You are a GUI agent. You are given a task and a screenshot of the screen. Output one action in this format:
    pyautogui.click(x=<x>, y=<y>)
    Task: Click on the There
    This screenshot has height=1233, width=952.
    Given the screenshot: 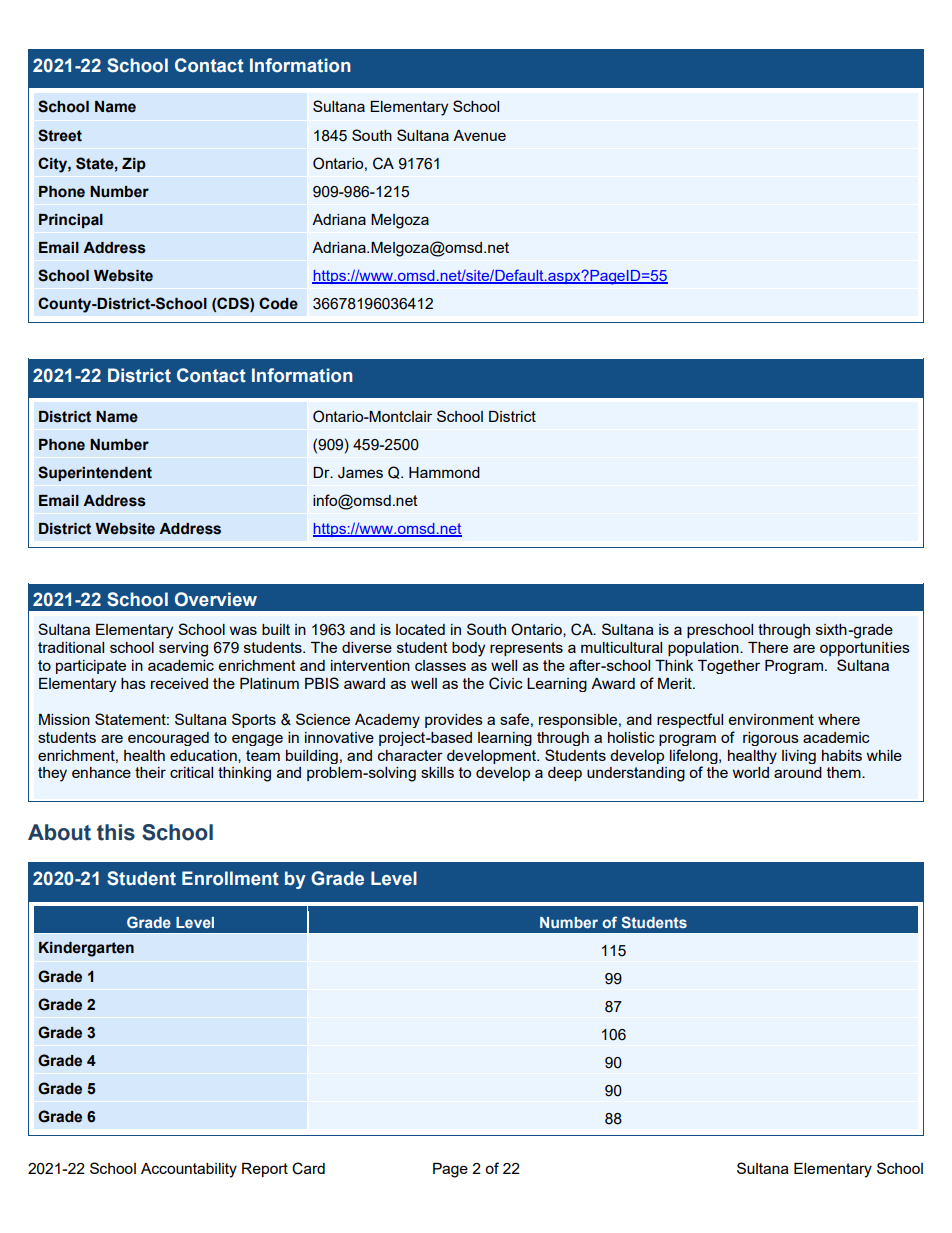 What is the action you would take?
    pyautogui.click(x=768, y=647)
